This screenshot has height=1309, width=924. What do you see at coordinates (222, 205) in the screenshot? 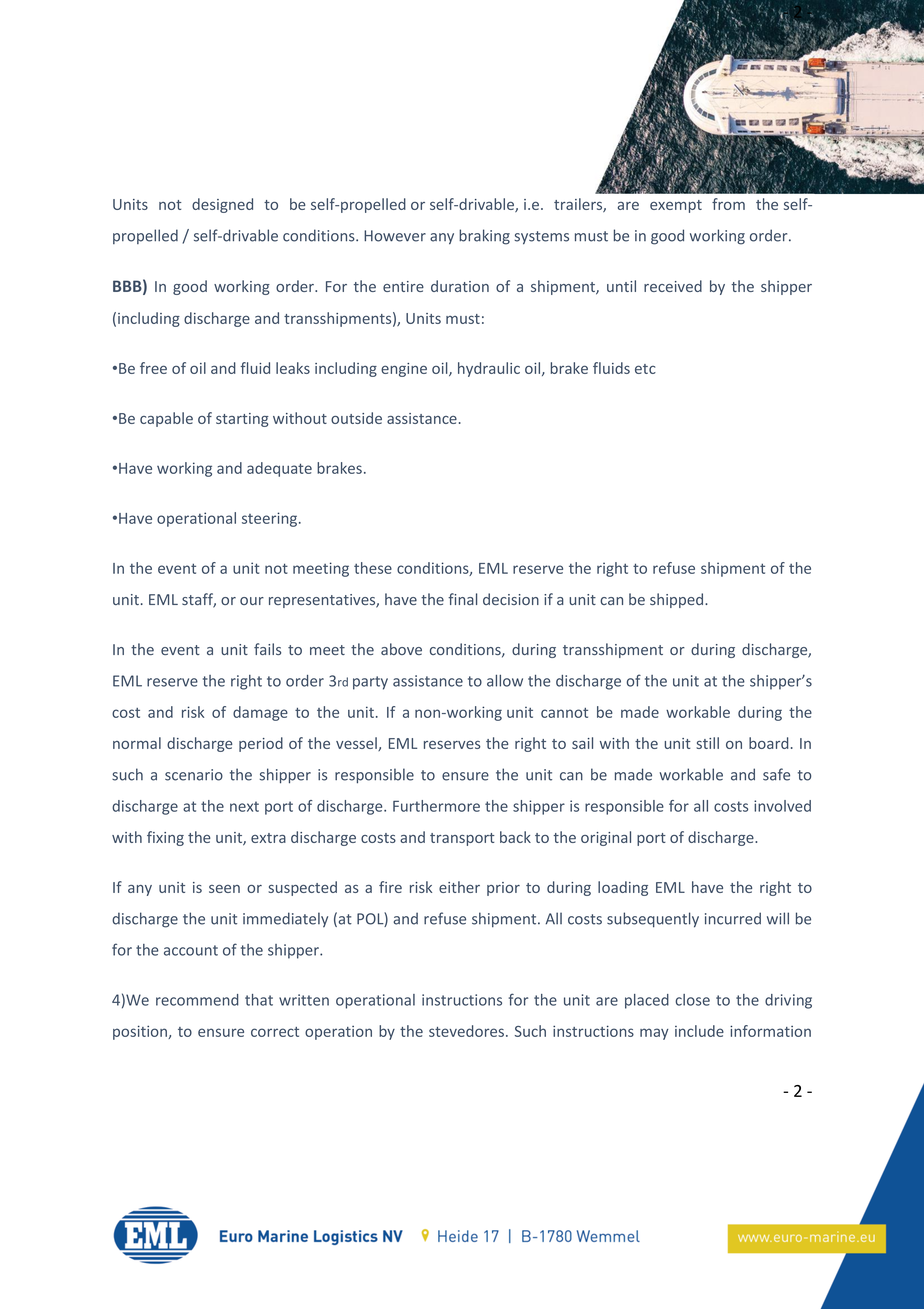
I see `designed` at bounding box center [222, 205].
